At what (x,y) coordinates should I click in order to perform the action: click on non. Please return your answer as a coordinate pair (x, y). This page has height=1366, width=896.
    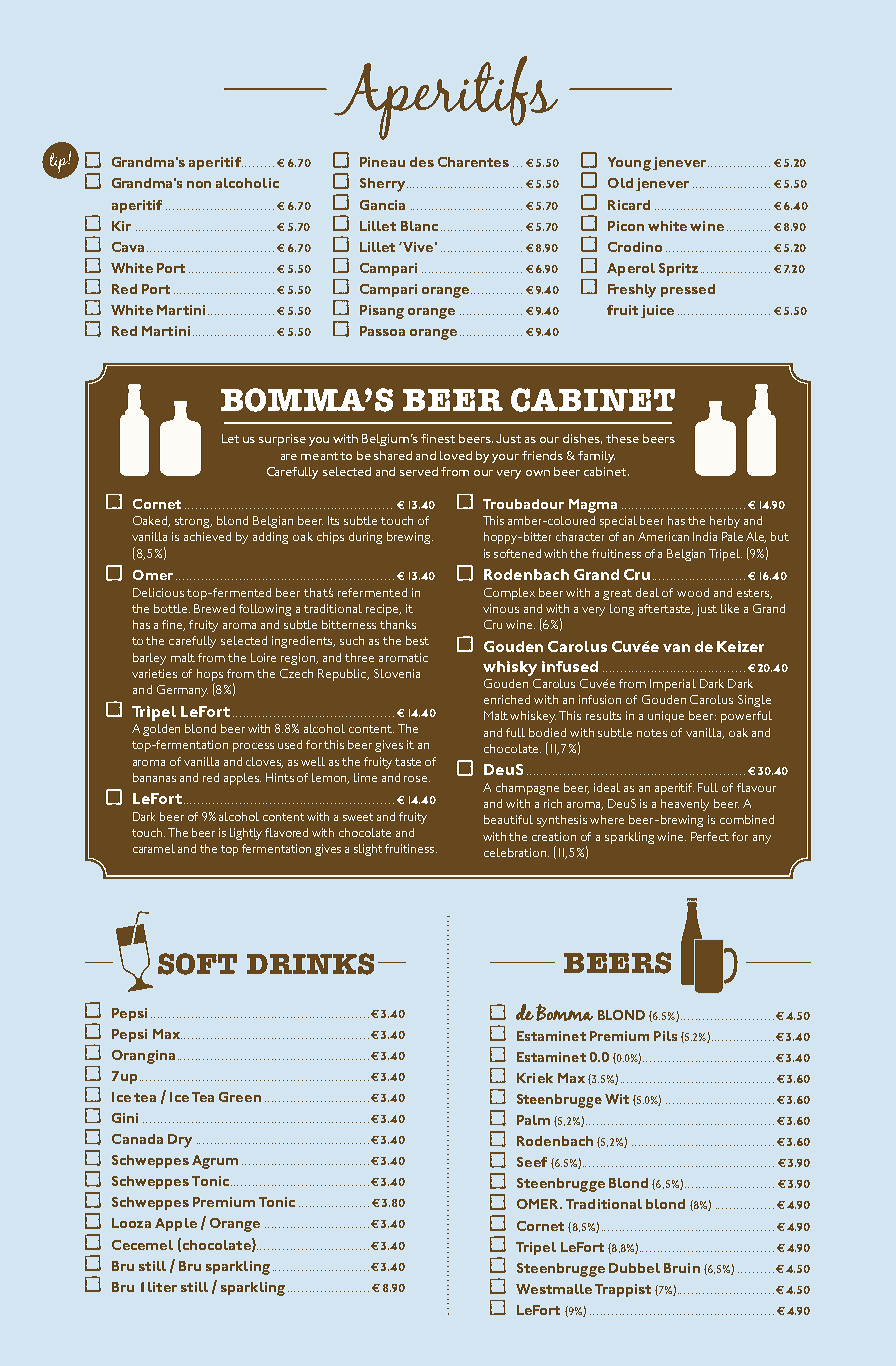
    Looking at the image, I should click on (199, 184).
